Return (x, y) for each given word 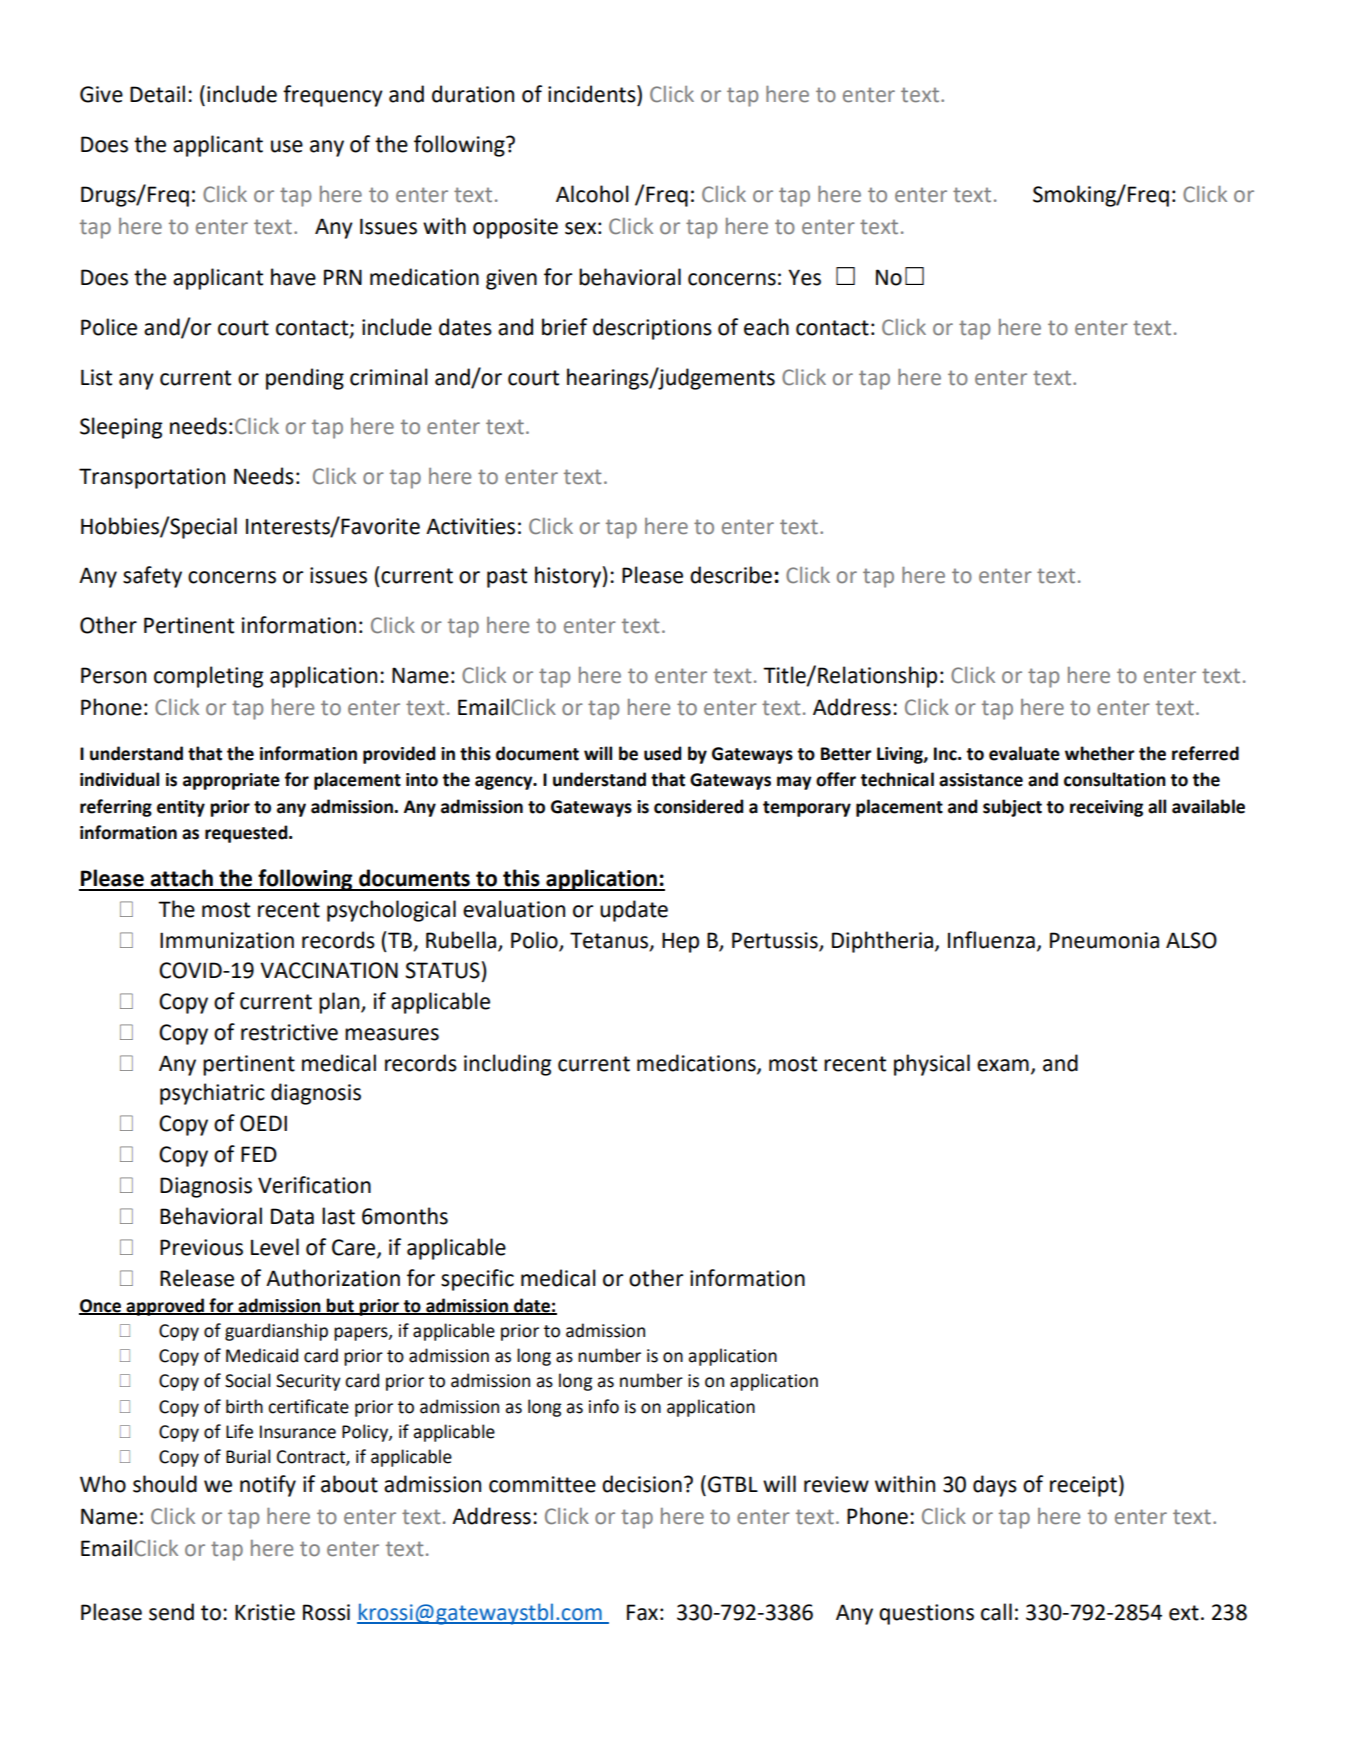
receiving (1106, 808)
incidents (593, 94)
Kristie (265, 1612)
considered (699, 806)
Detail (157, 94)
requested (247, 834)
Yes (804, 277)
